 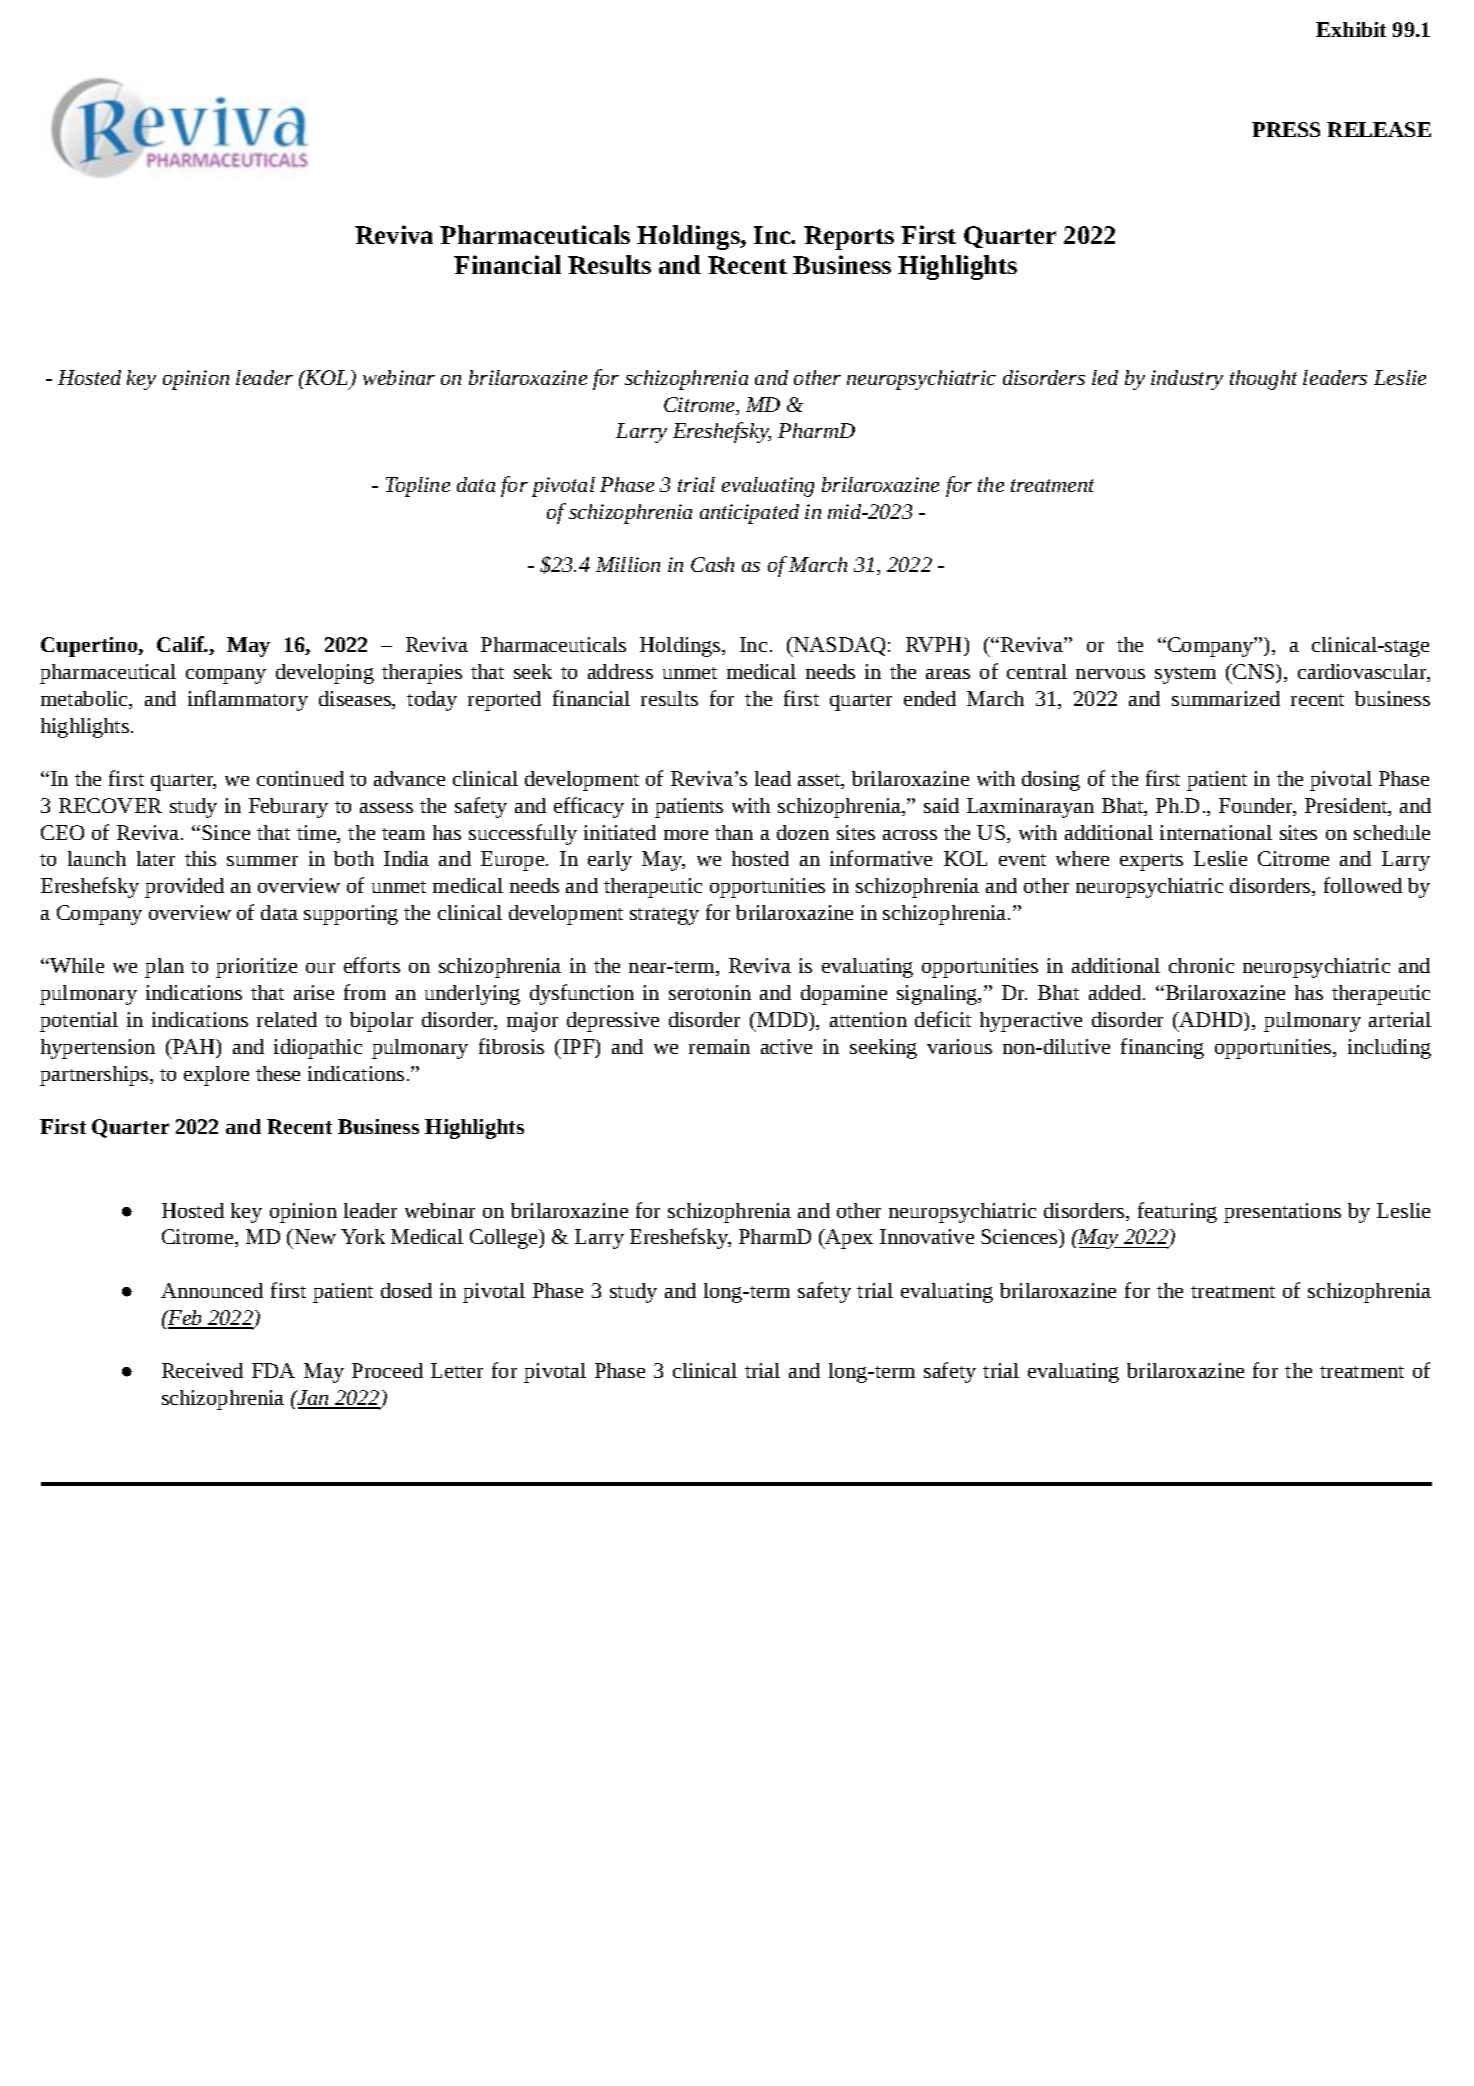 What do you see at coordinates (194, 1046) in the document?
I see `PAH` at bounding box center [194, 1046].
